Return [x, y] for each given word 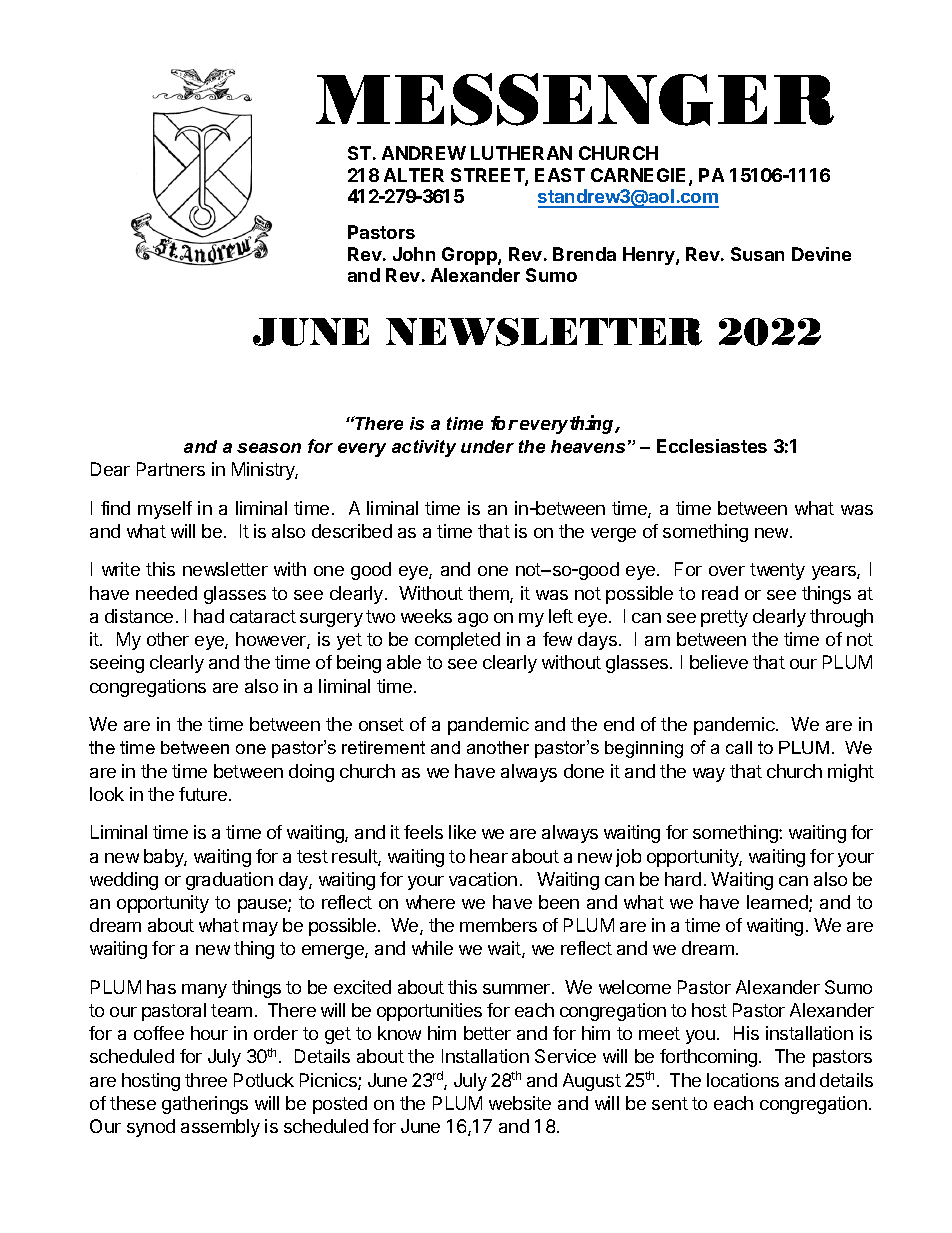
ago [473, 620]
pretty [724, 618]
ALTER [414, 175]
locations [743, 1080]
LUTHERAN [521, 153]
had [209, 616]
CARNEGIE [640, 176]
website [520, 1103]
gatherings [205, 1105]
